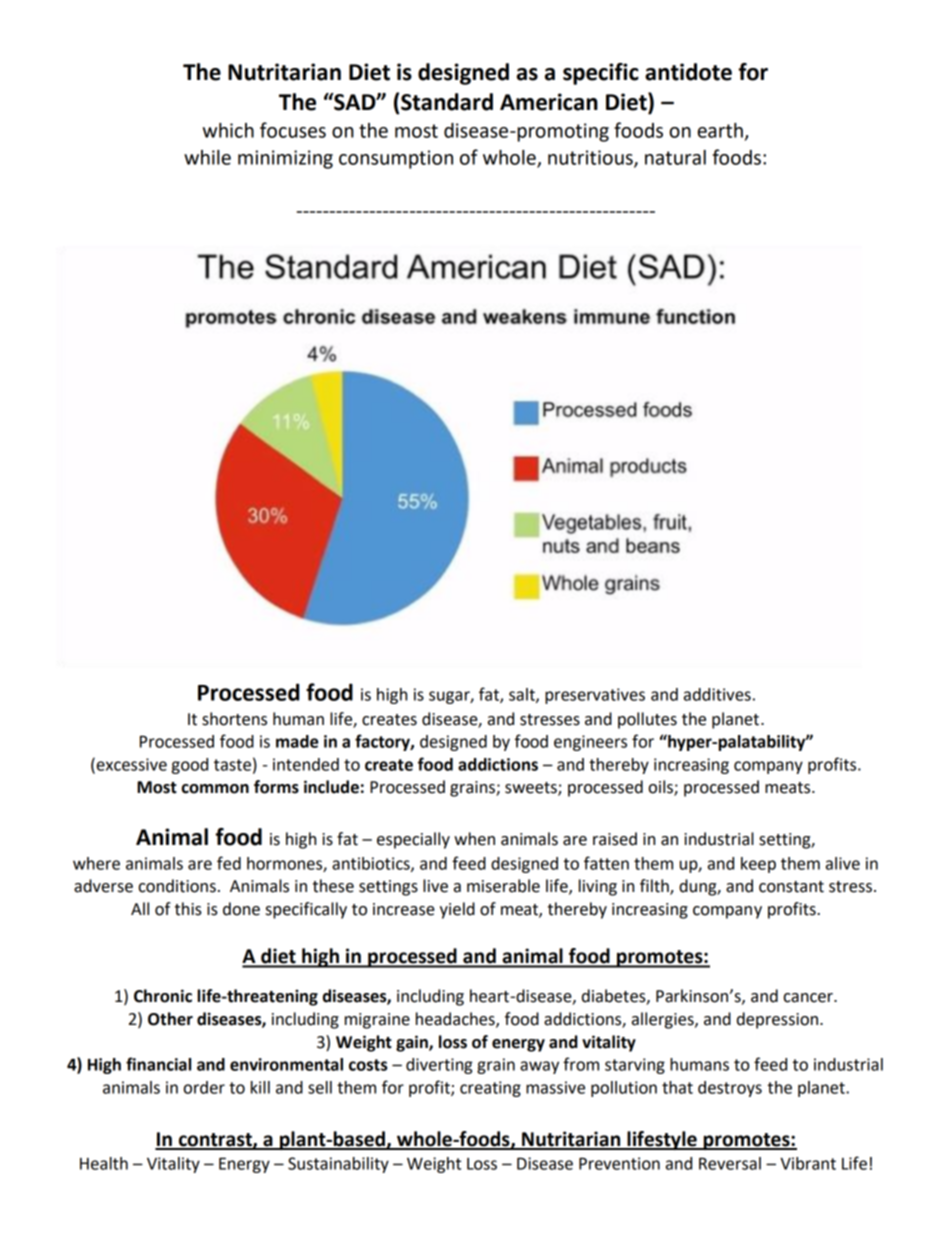 The width and height of the screenshot is (952, 1233). What do you see at coordinates (447, 102) in the screenshot?
I see `Standard` at bounding box center [447, 102].
